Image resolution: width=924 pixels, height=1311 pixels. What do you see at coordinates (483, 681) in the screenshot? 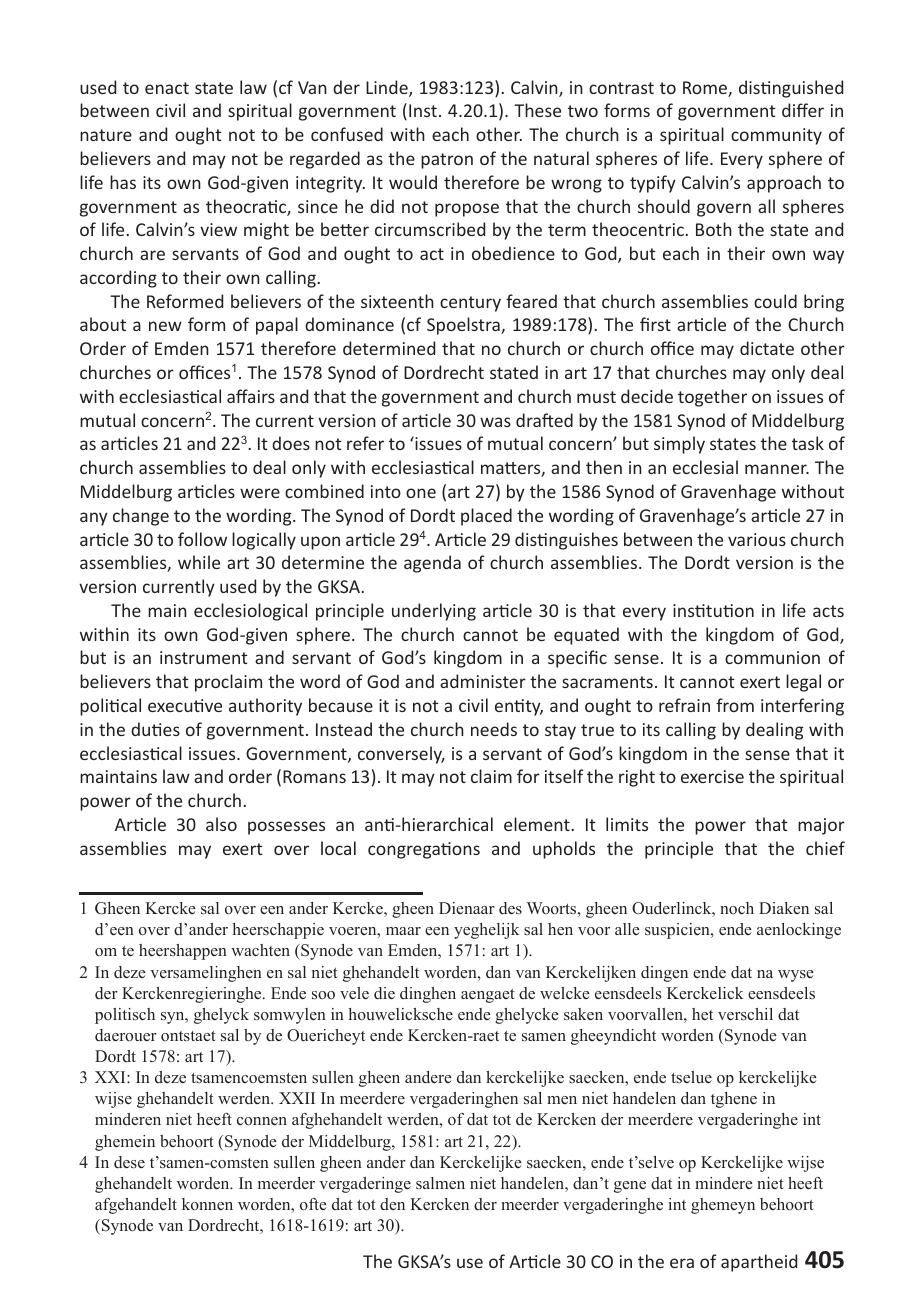
I see `administer` at bounding box center [483, 681].
